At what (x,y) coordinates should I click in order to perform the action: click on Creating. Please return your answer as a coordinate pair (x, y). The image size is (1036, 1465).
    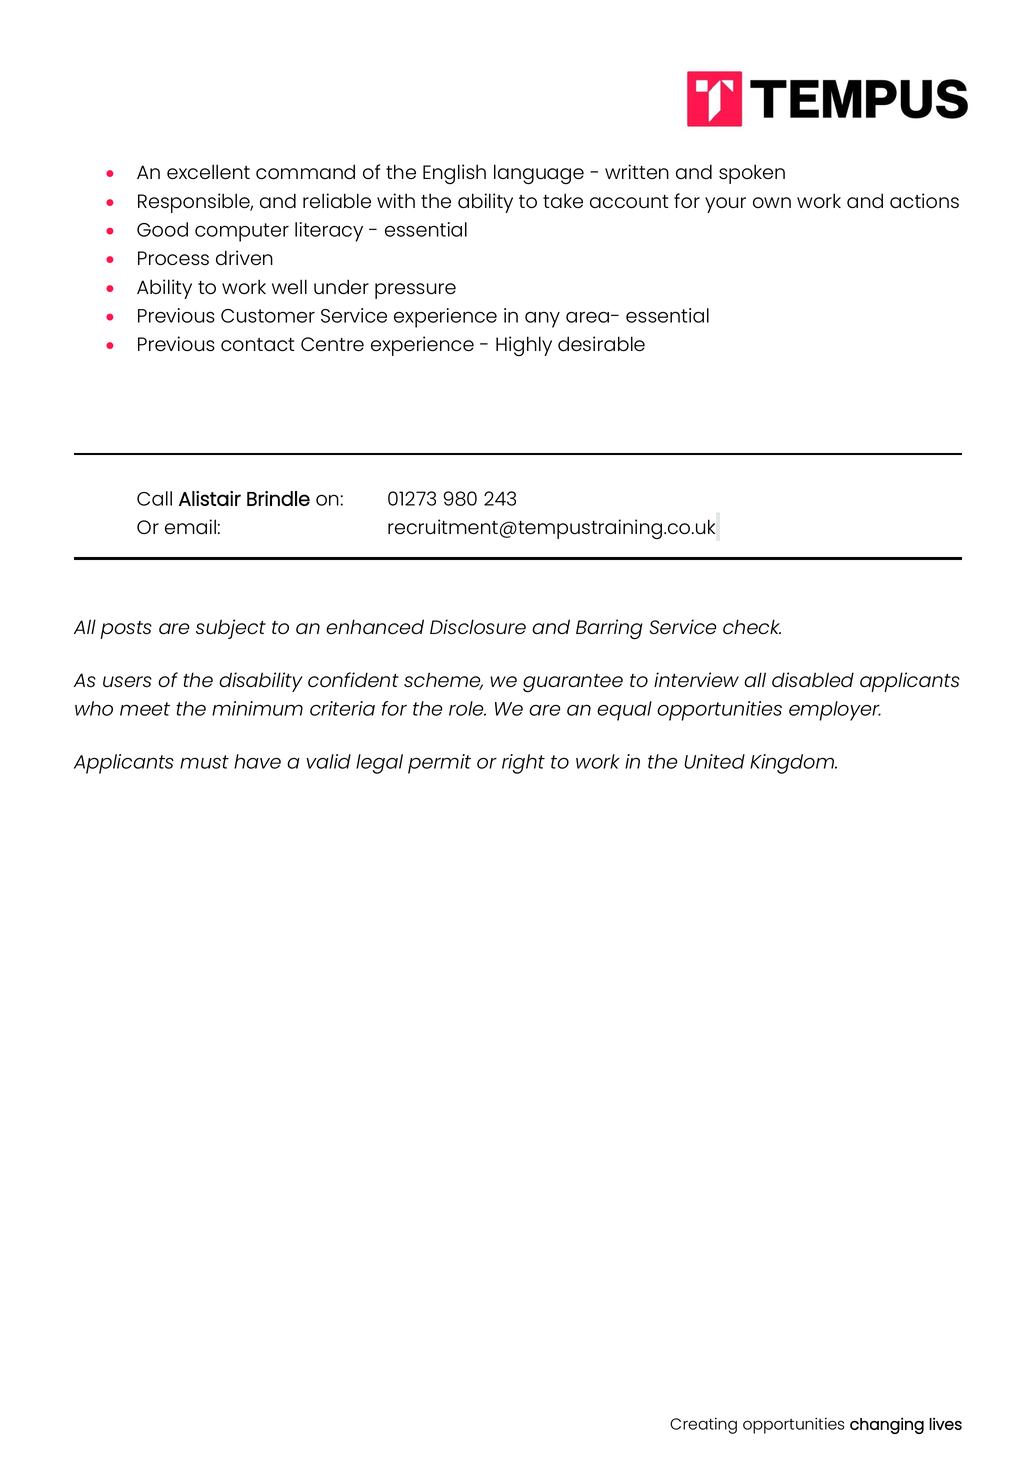
    Looking at the image, I should click on (703, 1425).
